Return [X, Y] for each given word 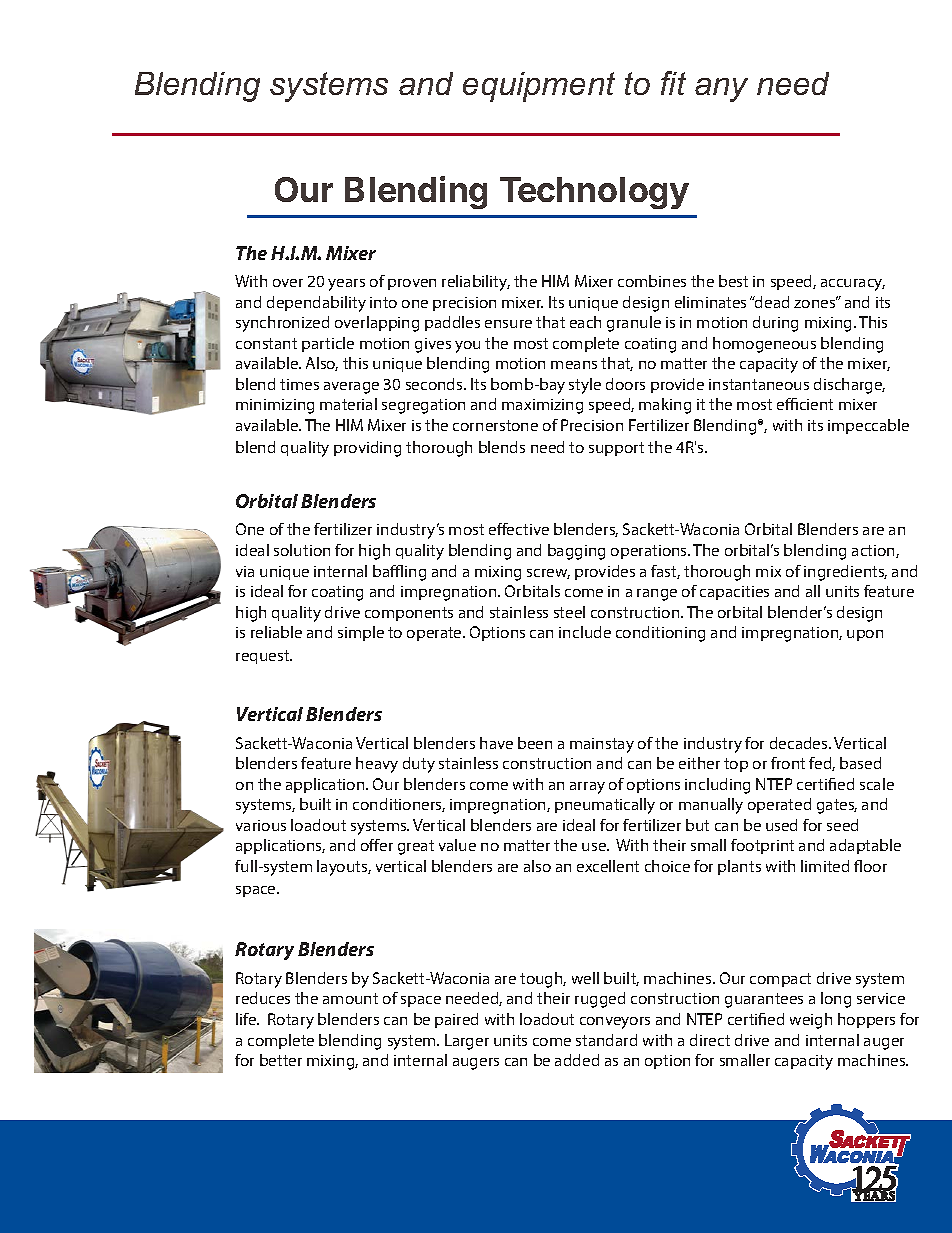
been [535, 743]
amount [350, 998]
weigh [811, 1021]
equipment [539, 87]
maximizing [542, 406]
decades [800, 743]
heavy [377, 765]
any [721, 90]
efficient [805, 404]
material [348, 404]
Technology [594, 193]
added [577, 1060]
